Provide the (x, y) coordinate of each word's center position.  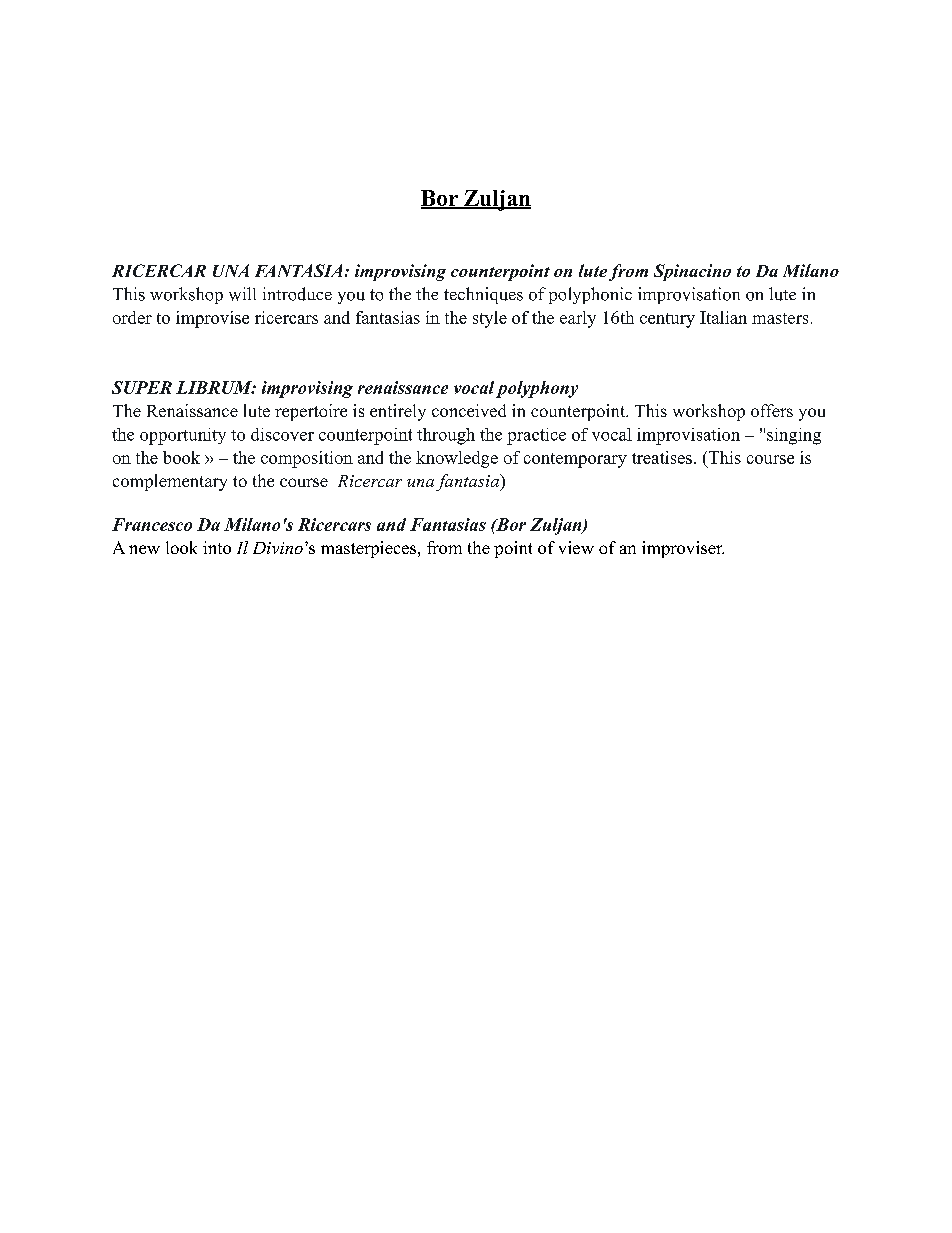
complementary (170, 482)
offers (772, 410)
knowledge (457, 459)
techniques (483, 295)
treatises (662, 457)
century (667, 320)
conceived (469, 410)
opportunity (183, 436)
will (242, 294)
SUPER (142, 387)
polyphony (537, 389)
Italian (723, 317)
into (217, 547)
